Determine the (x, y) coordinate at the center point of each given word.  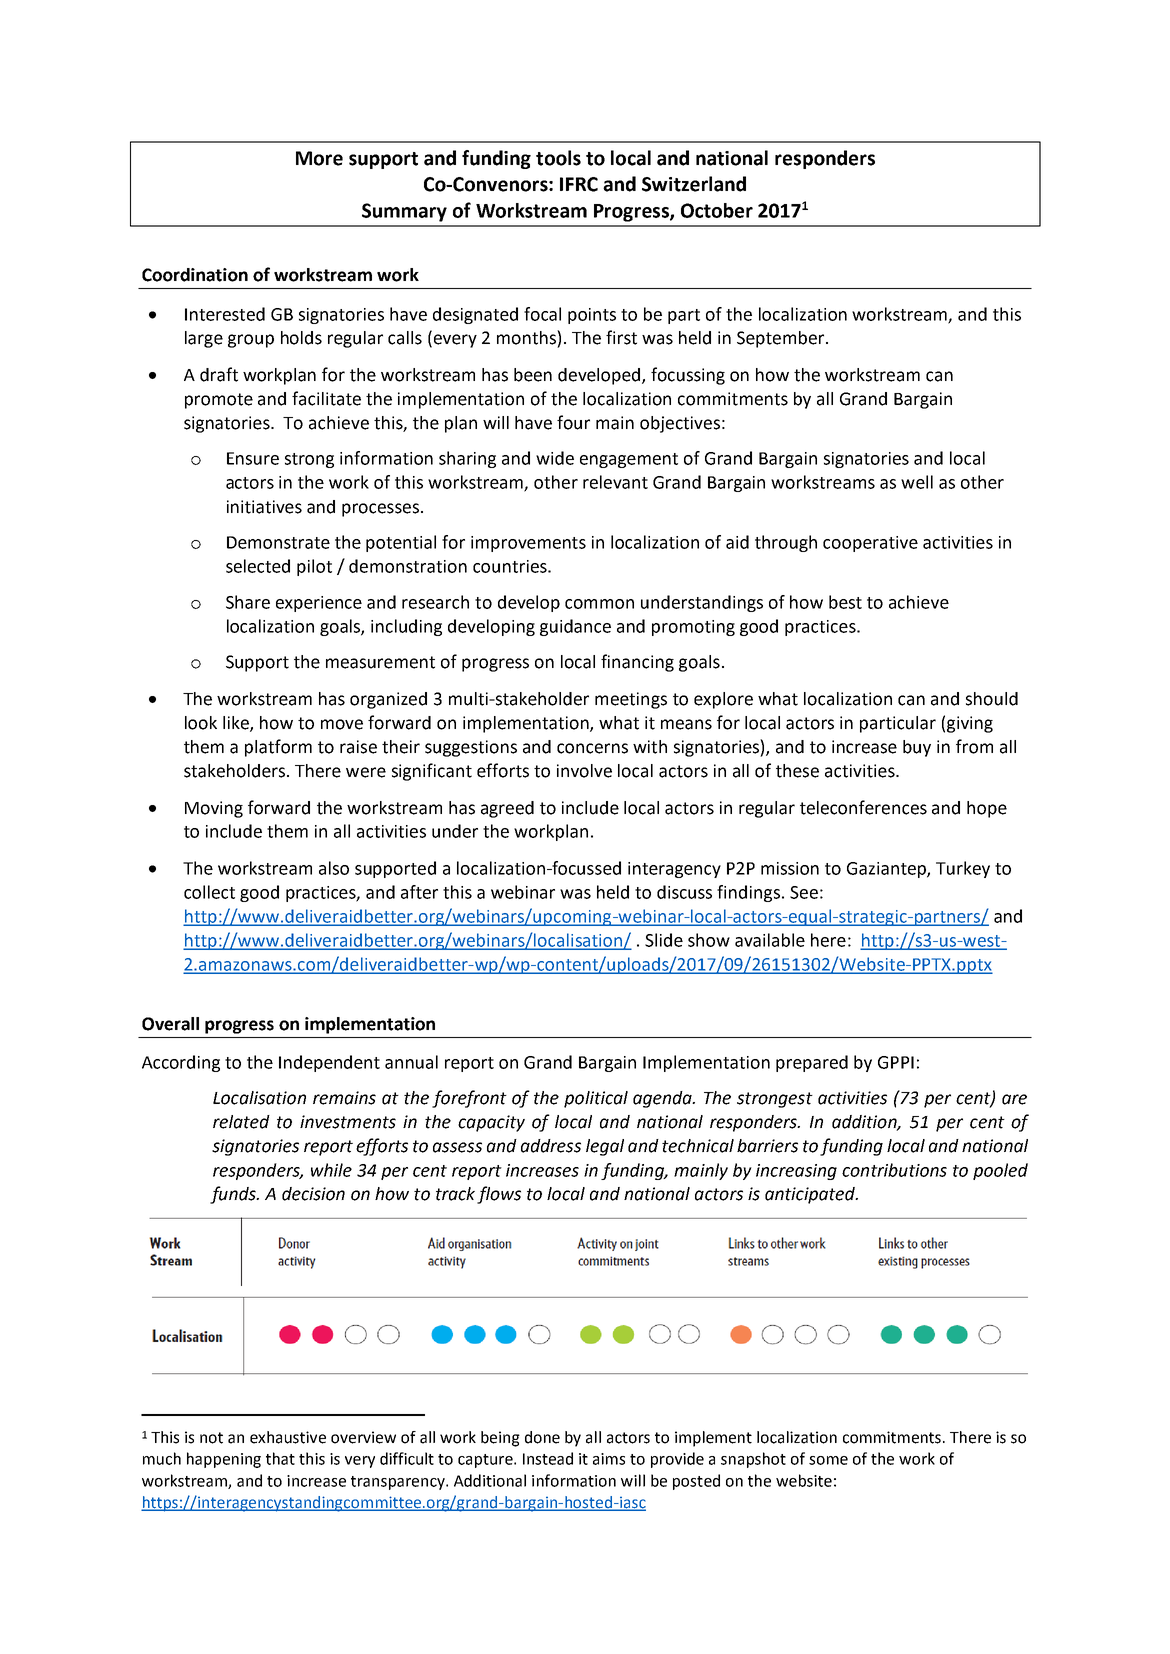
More (319, 158)
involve (584, 771)
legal (605, 1147)
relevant (615, 482)
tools (558, 158)
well (917, 482)
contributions (894, 1170)
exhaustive (288, 1437)
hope (987, 809)
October (717, 210)
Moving (214, 809)
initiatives (264, 507)
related (241, 1122)
